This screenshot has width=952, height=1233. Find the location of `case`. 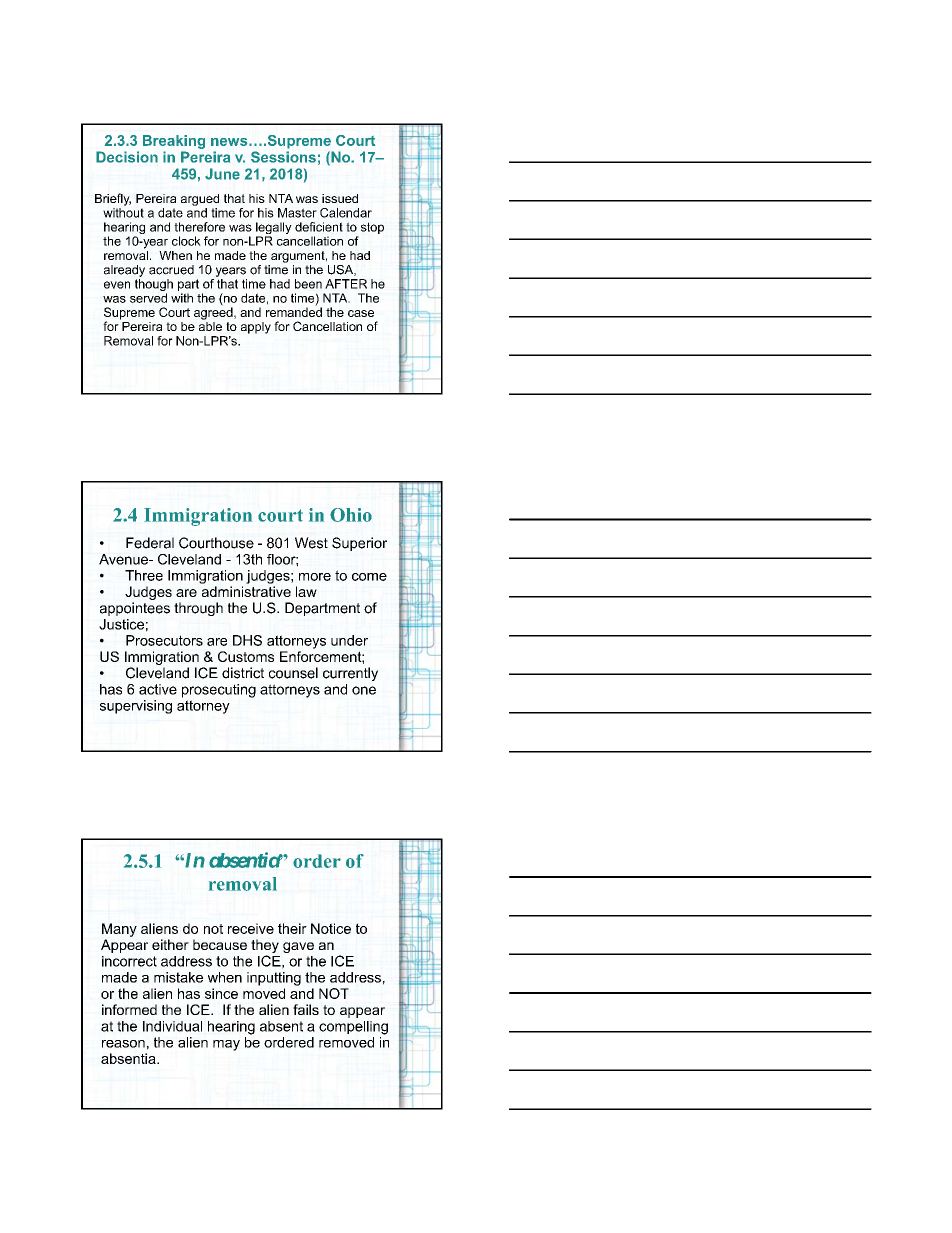

case is located at coordinates (361, 313).
